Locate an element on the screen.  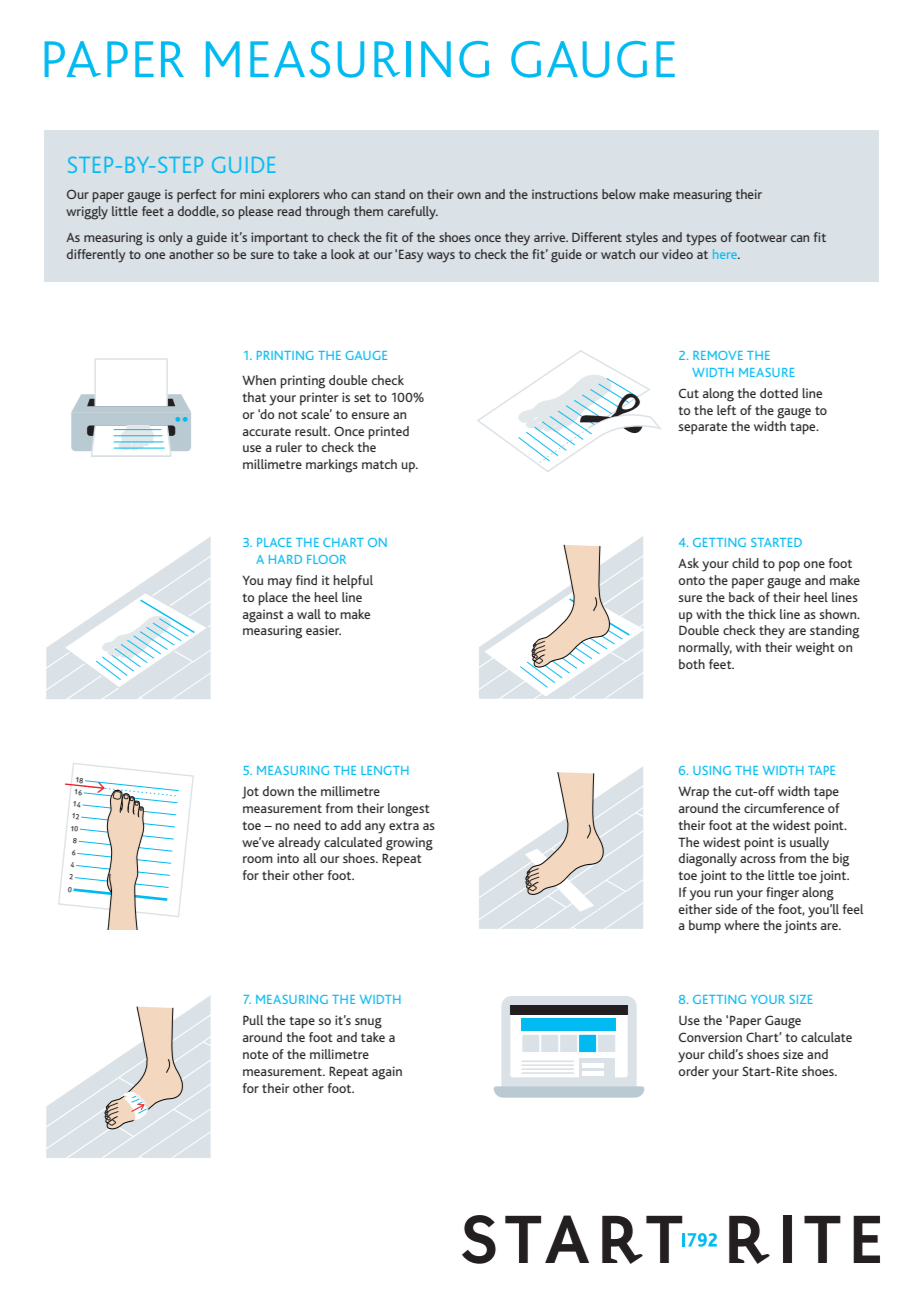
room is located at coordinates (258, 859).
